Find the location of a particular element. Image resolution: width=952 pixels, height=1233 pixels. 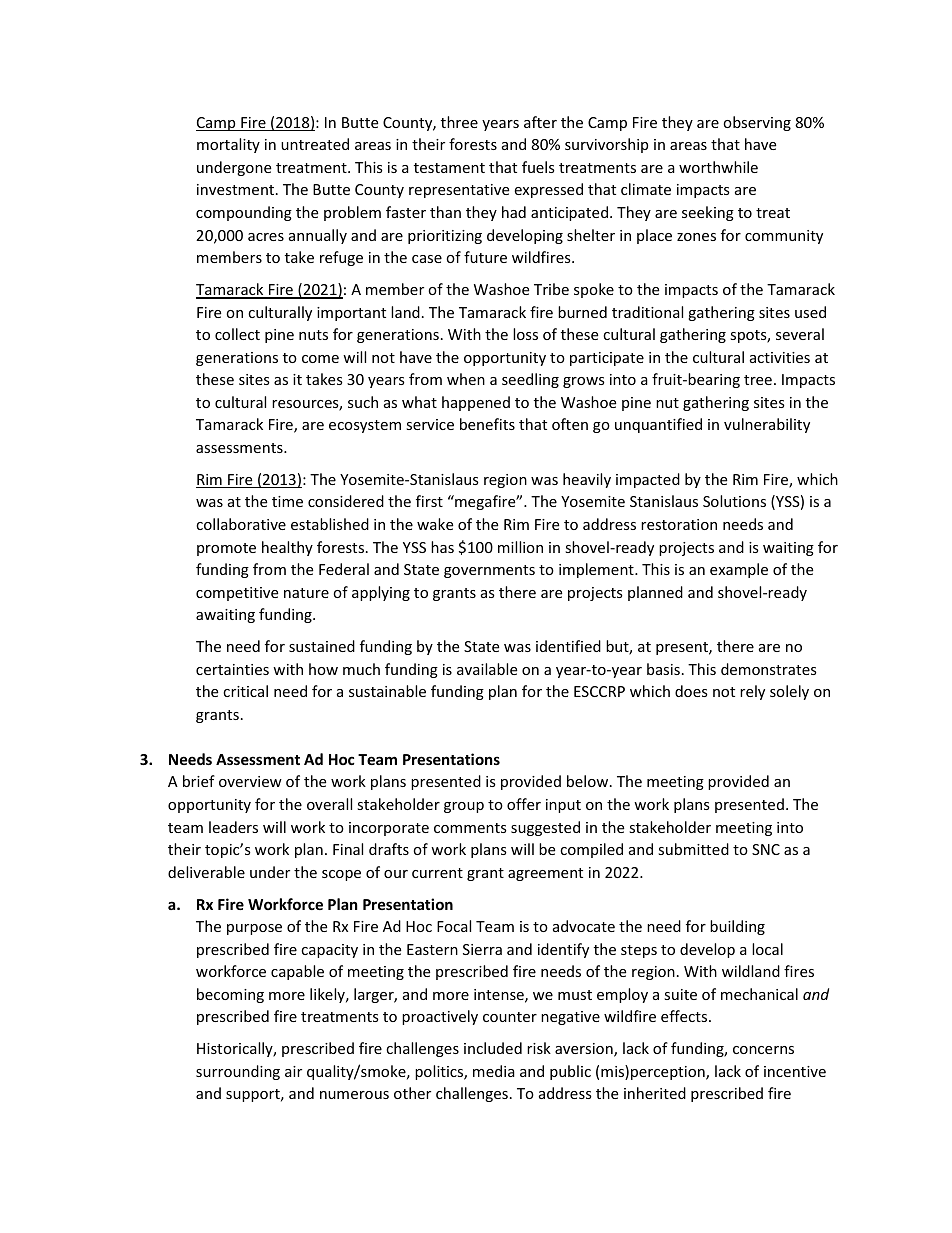

air is located at coordinates (293, 1071).
